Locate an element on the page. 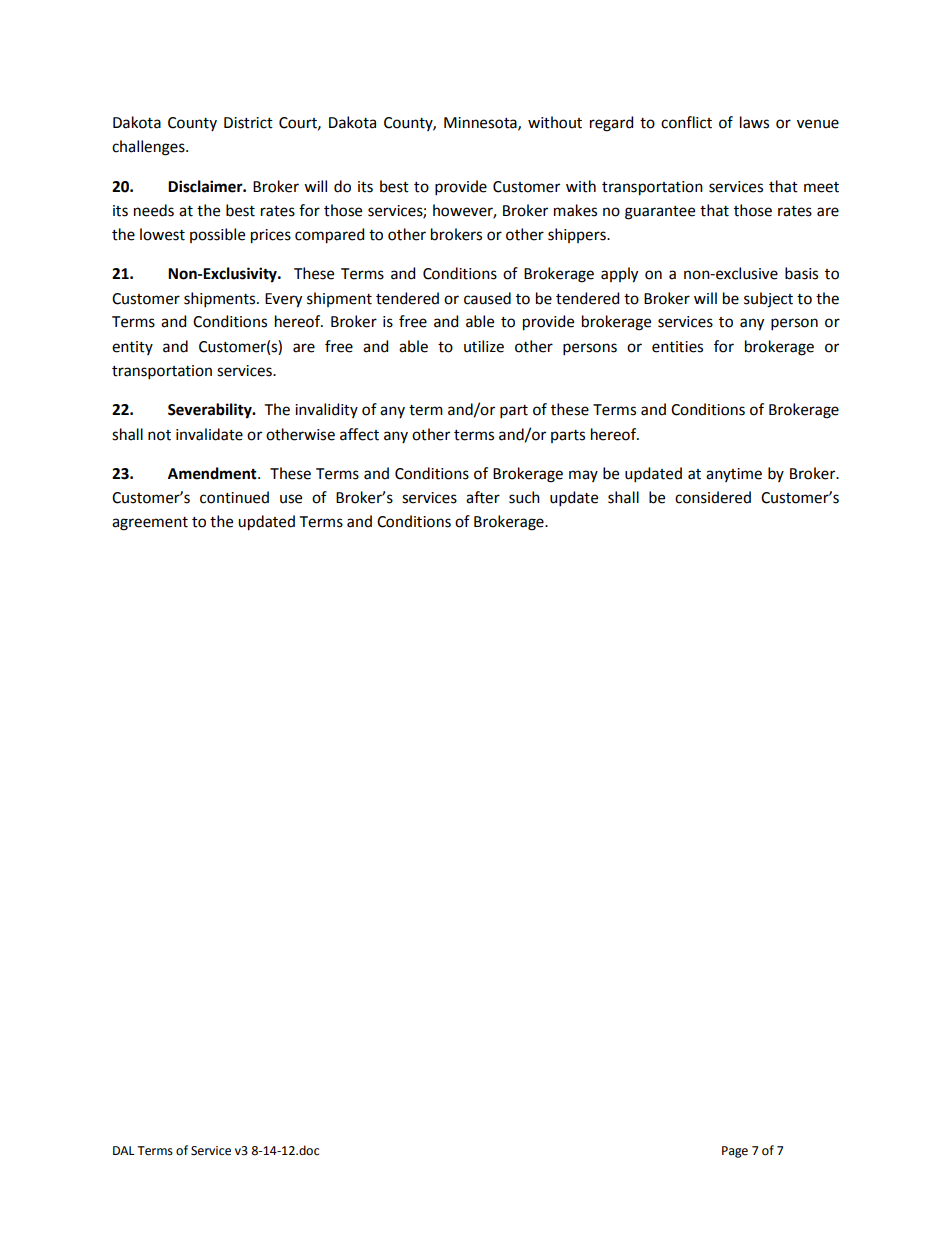 This page has width=952, height=1233. agreement is located at coordinates (150, 524).
